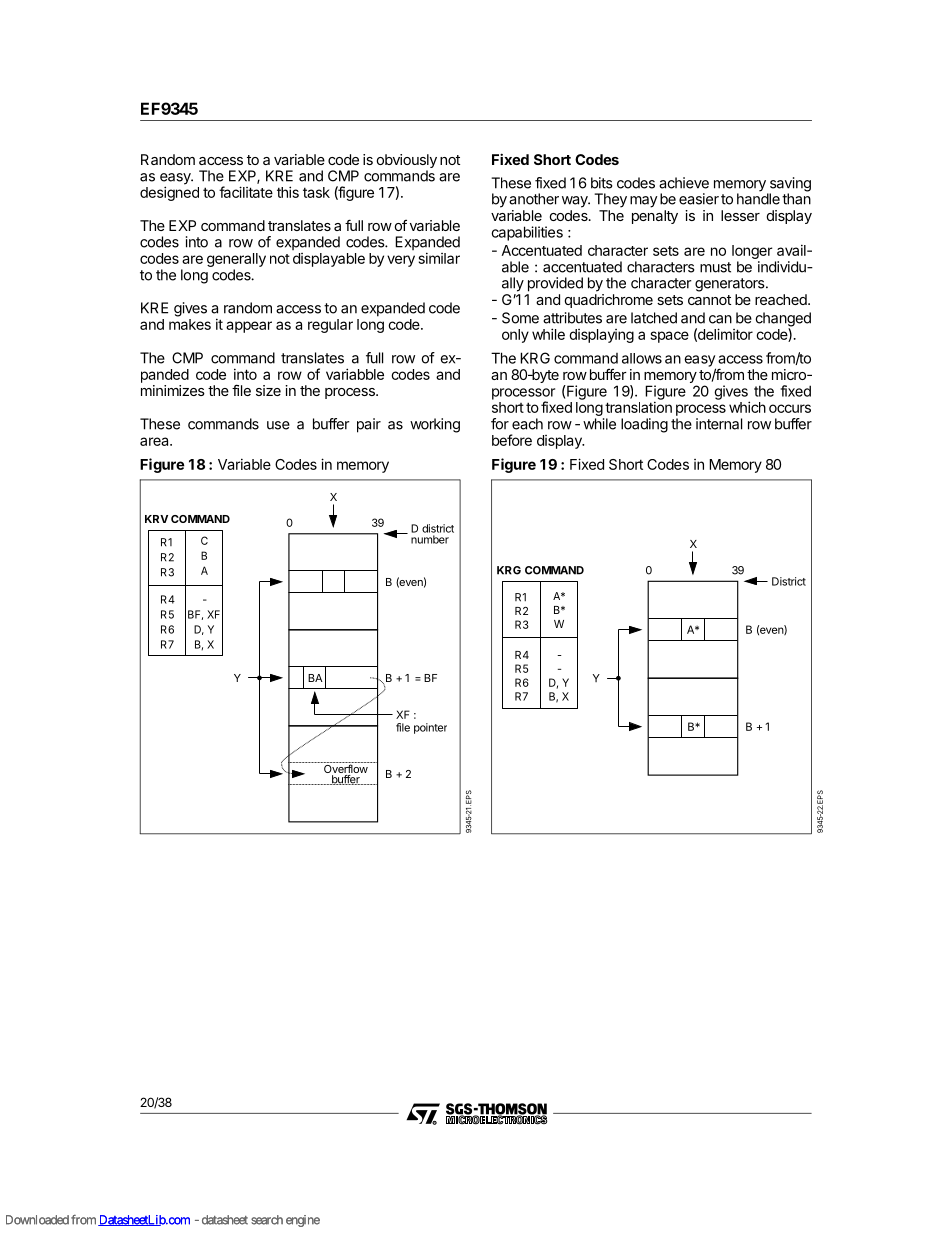  Describe the element at coordinates (644, 425) in the screenshot. I see `loading` at that location.
